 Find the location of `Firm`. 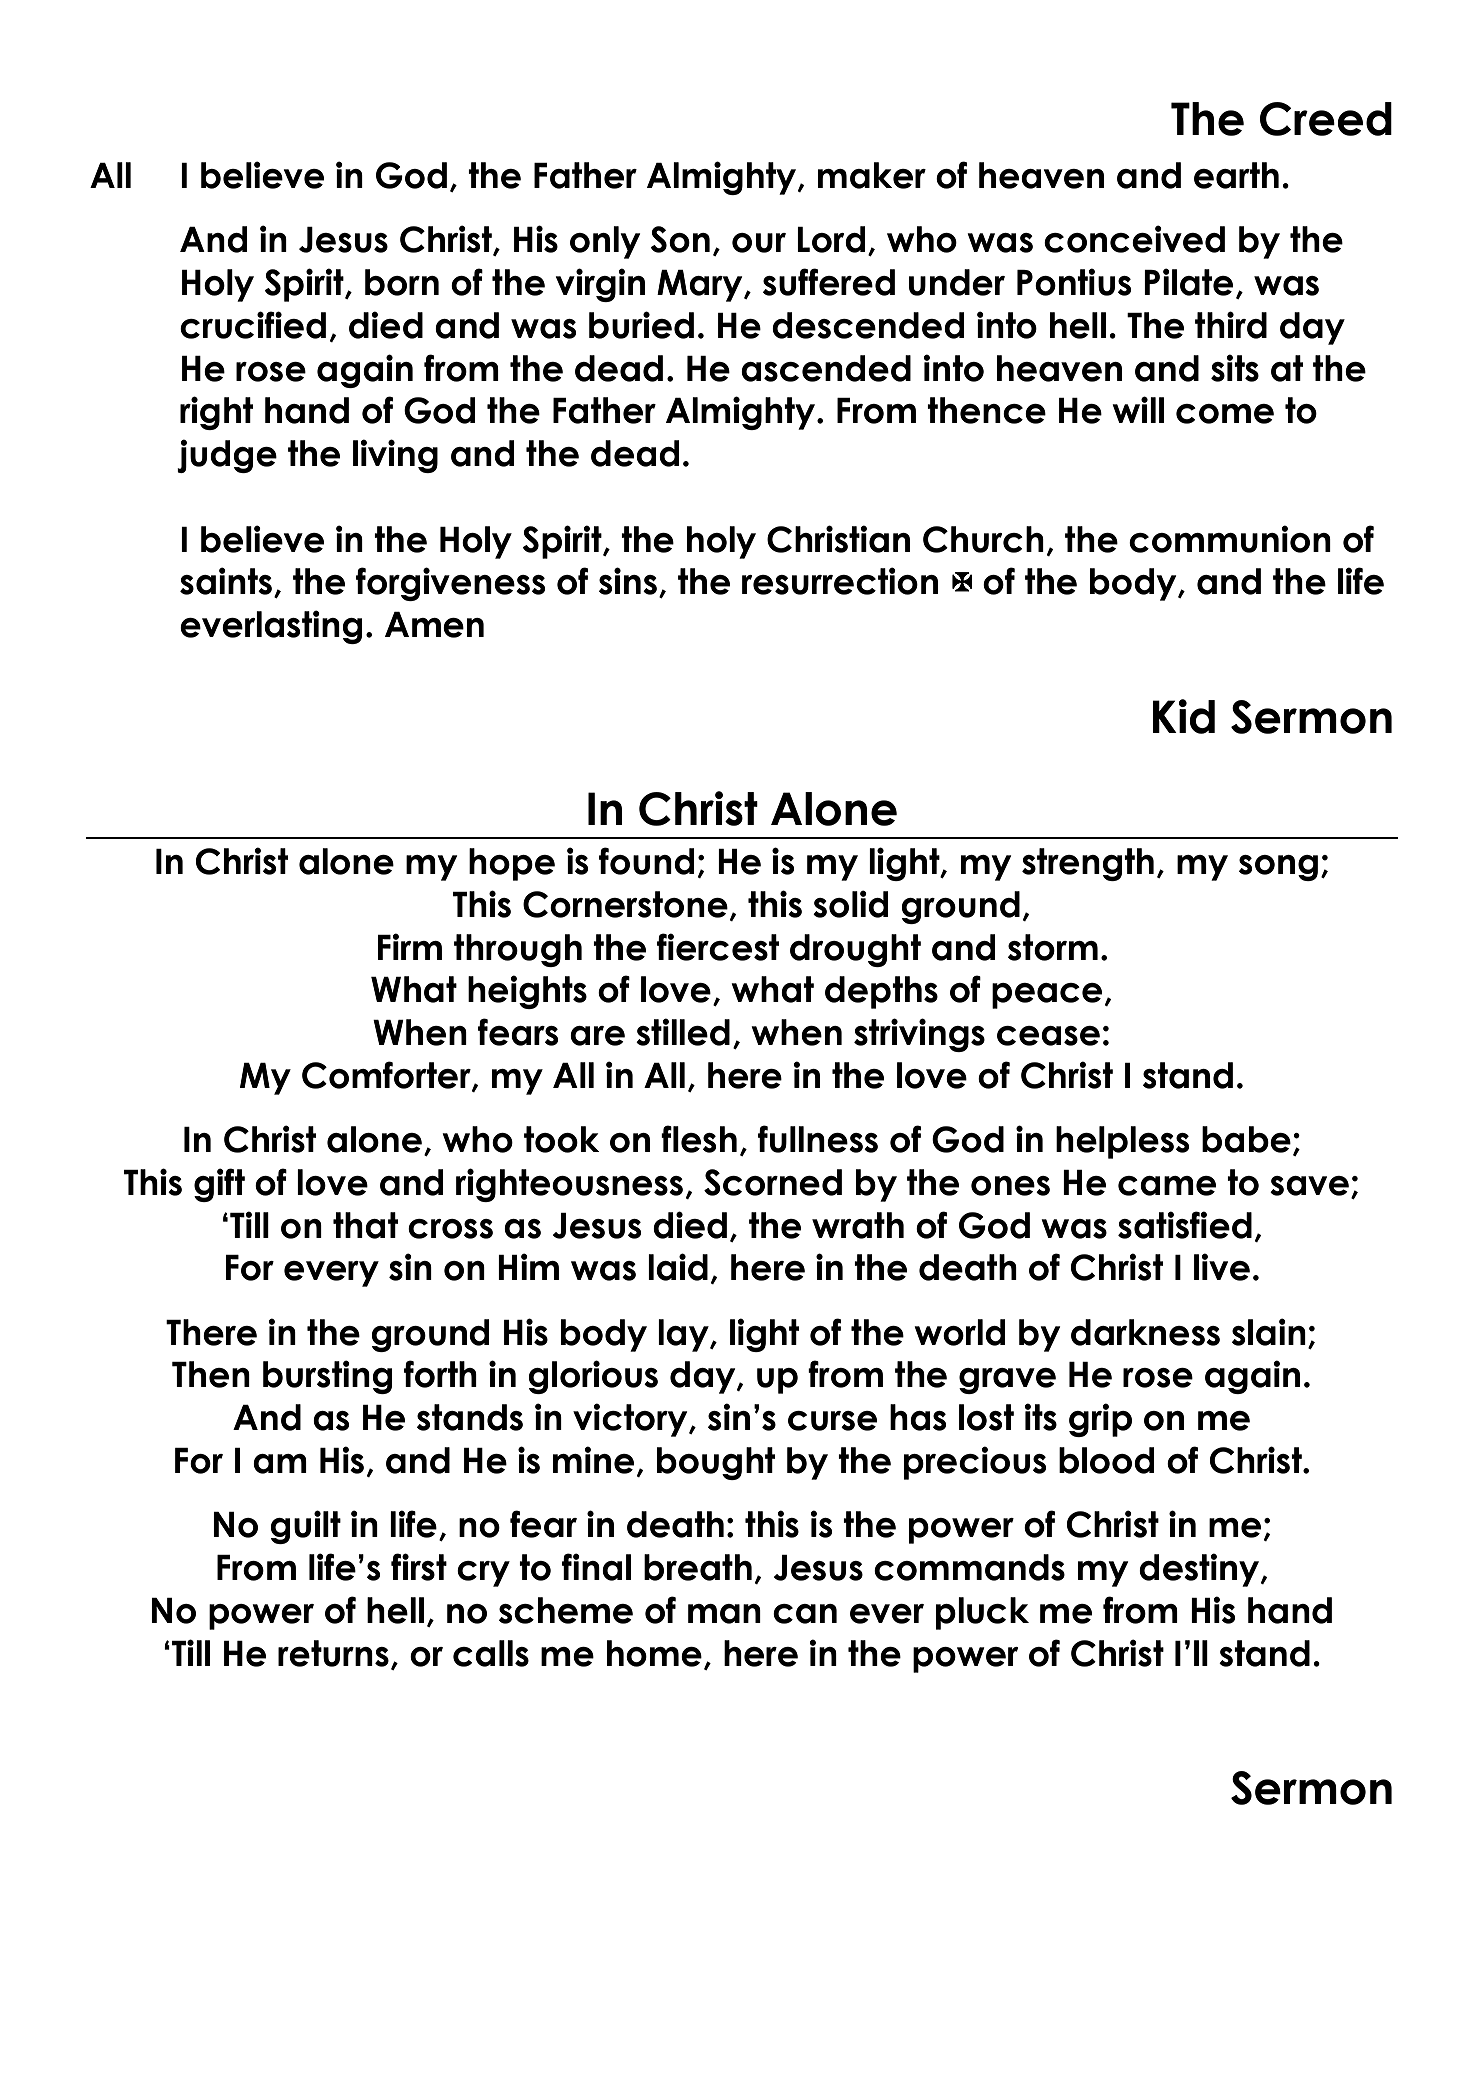

Firm is located at coordinates (410, 946).
